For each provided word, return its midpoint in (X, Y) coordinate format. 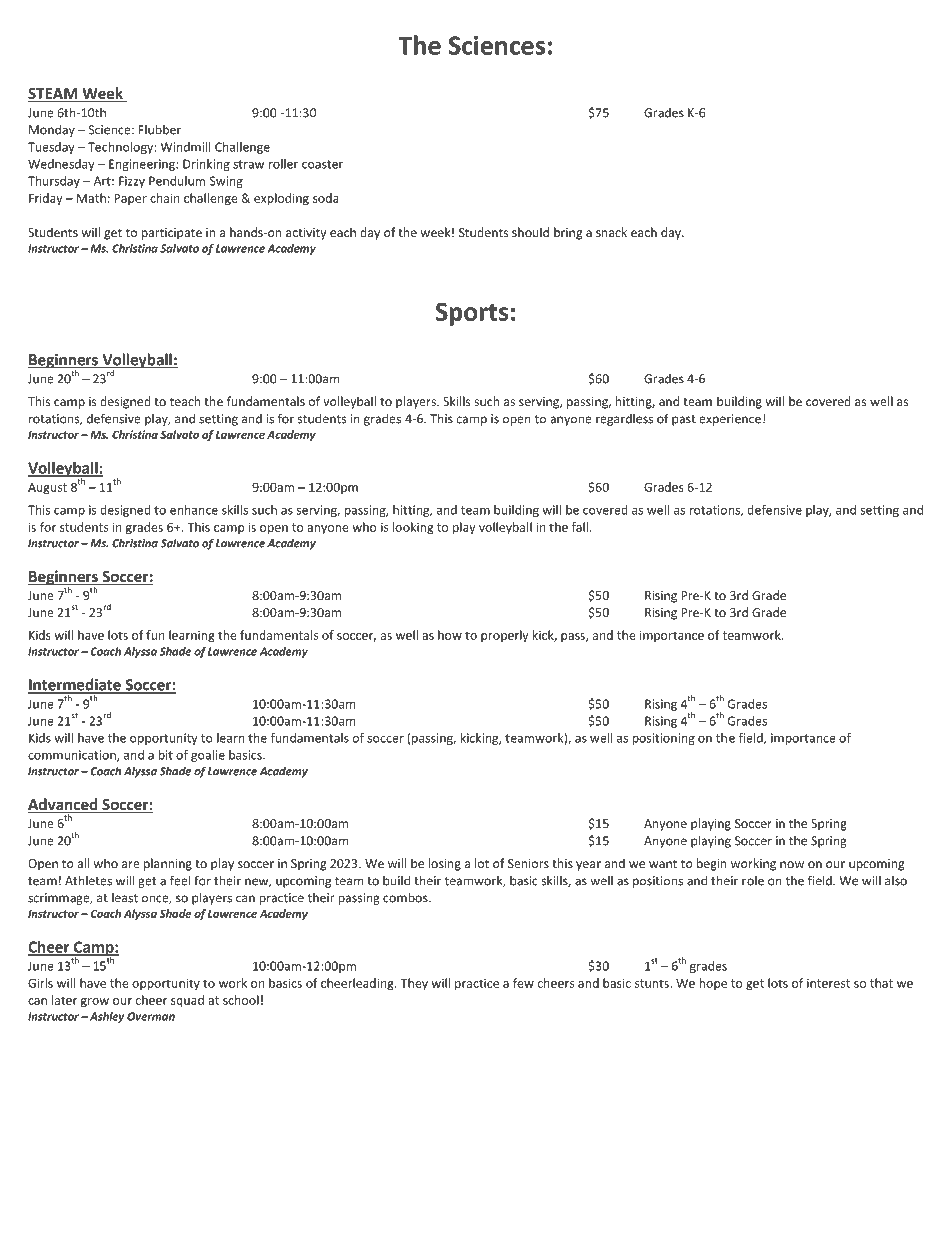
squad (187, 1001)
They (414, 984)
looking (413, 528)
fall (580, 527)
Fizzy (132, 182)
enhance (194, 510)
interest (828, 983)
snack (611, 232)
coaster (322, 164)
